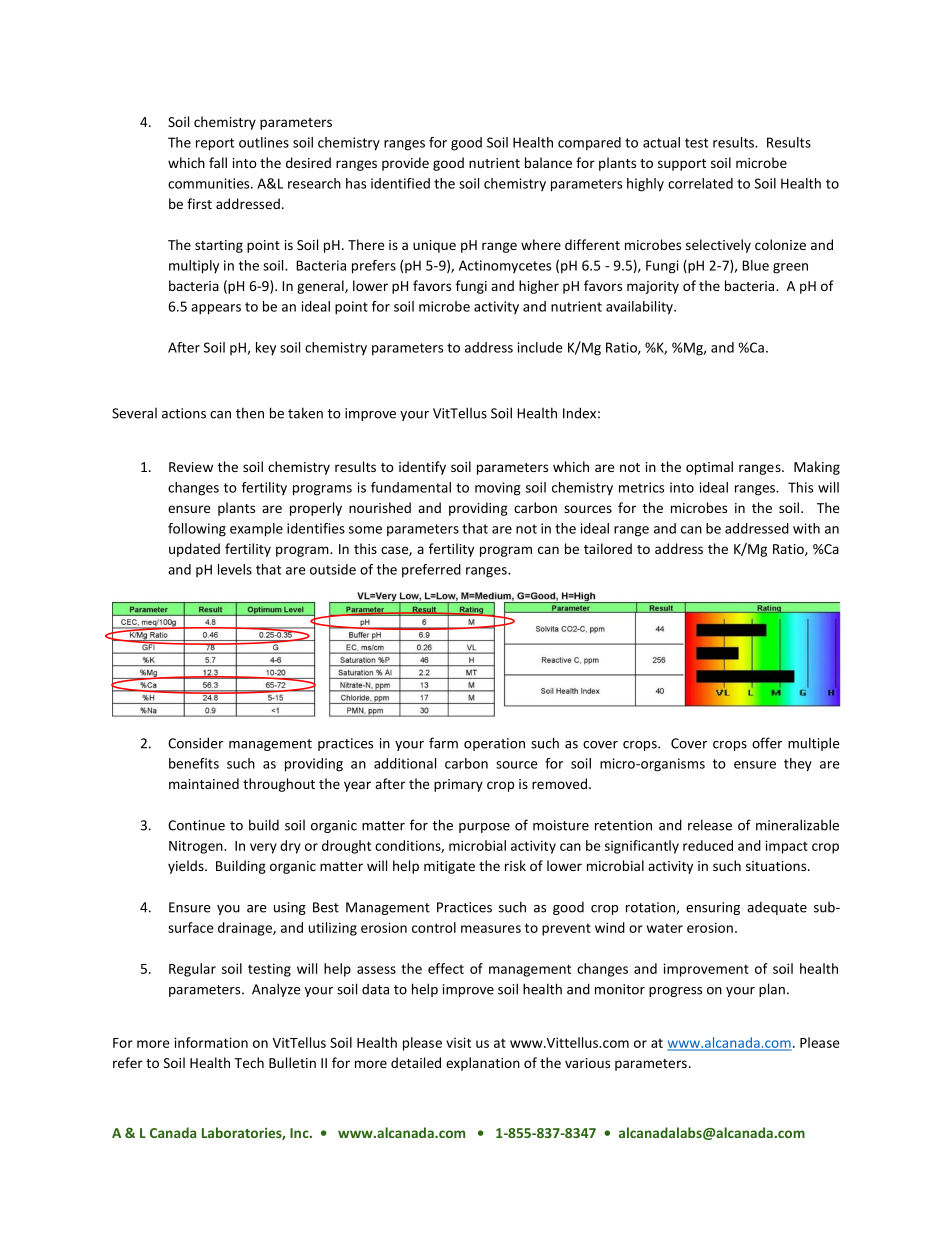 This screenshot has width=952, height=1233. I want to click on correlated, so click(700, 183).
